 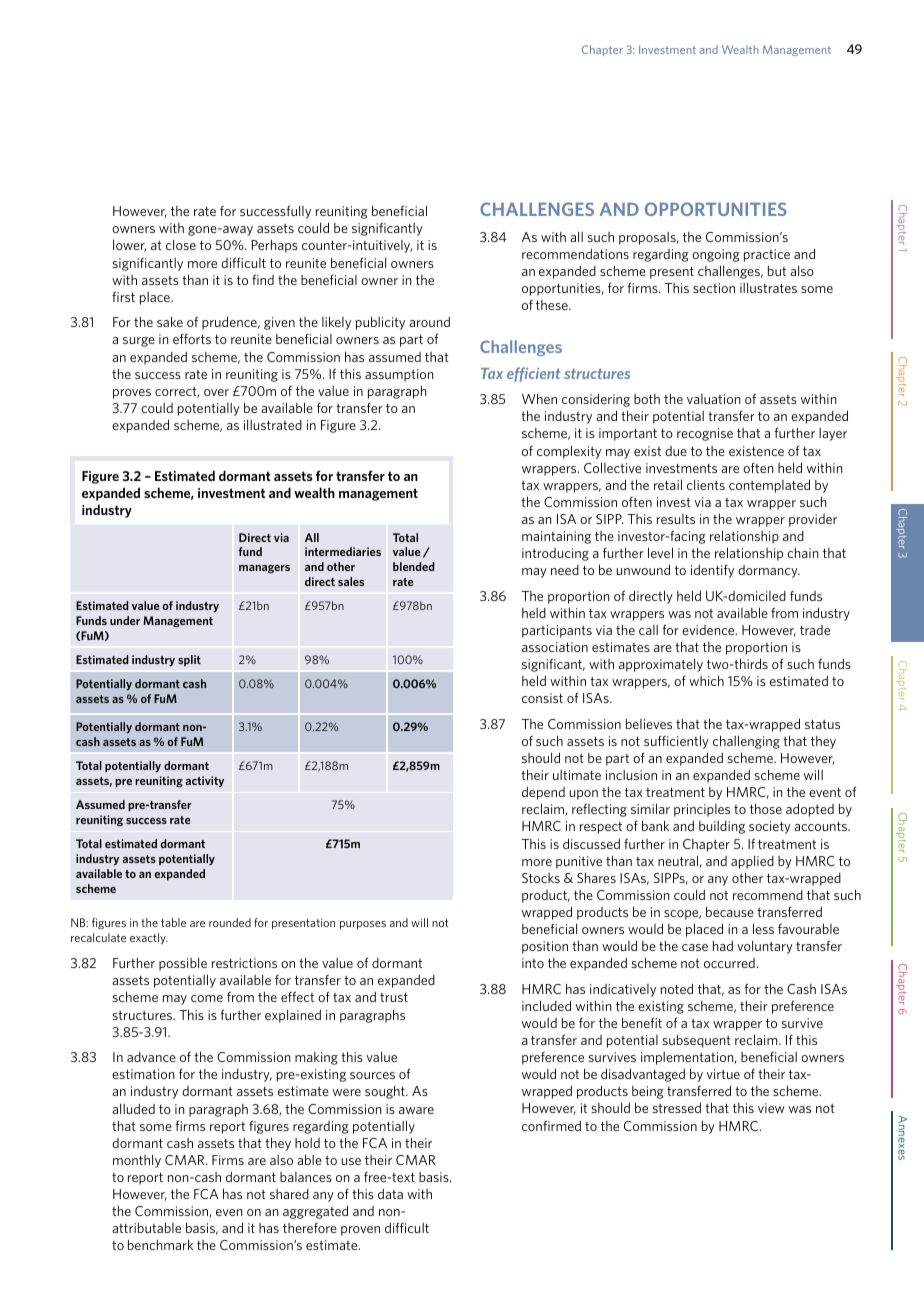 What do you see at coordinates (746, 742) in the screenshot?
I see `challenging` at bounding box center [746, 742].
